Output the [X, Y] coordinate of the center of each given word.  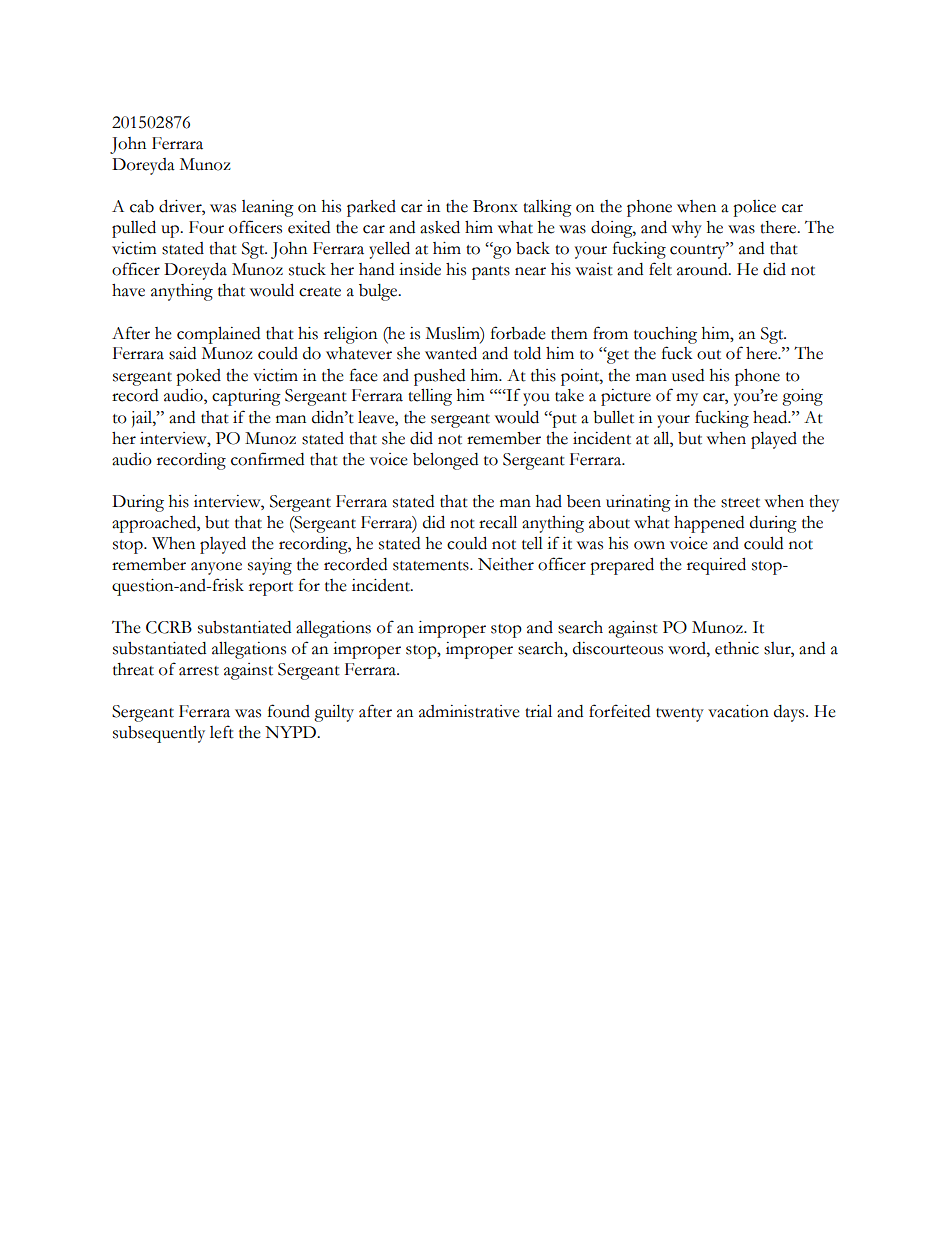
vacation [738, 711]
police [754, 208]
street [740, 503]
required [716, 566]
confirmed [267, 459]
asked [440, 227]
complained [218, 335]
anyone [216, 568]
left [222, 732]
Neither [506, 564]
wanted [451, 353]
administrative [469, 711]
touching [665, 335]
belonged [445, 461]
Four [206, 227]
